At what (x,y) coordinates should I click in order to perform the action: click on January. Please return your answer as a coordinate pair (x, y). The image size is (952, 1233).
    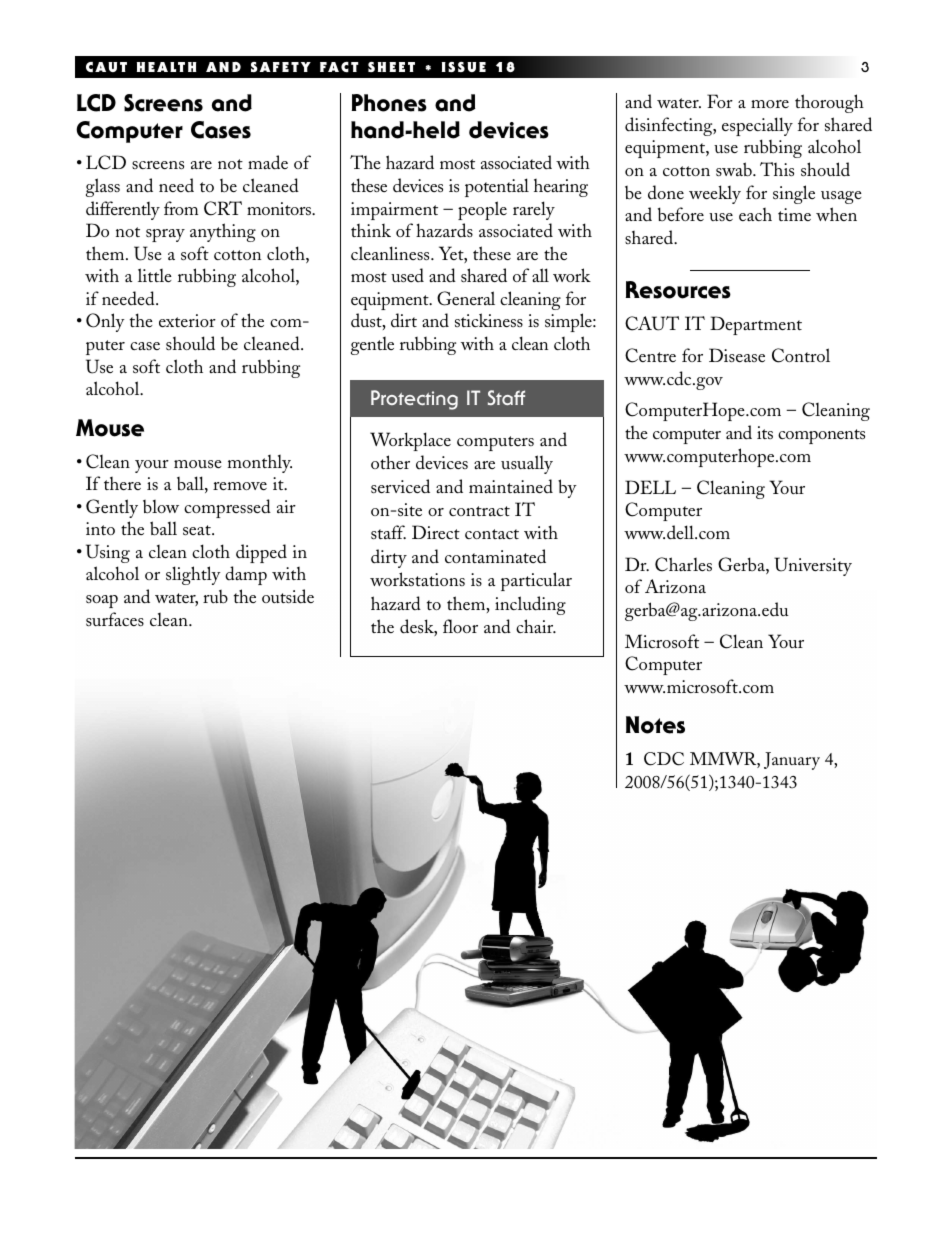
    Looking at the image, I should click on (792, 761).
